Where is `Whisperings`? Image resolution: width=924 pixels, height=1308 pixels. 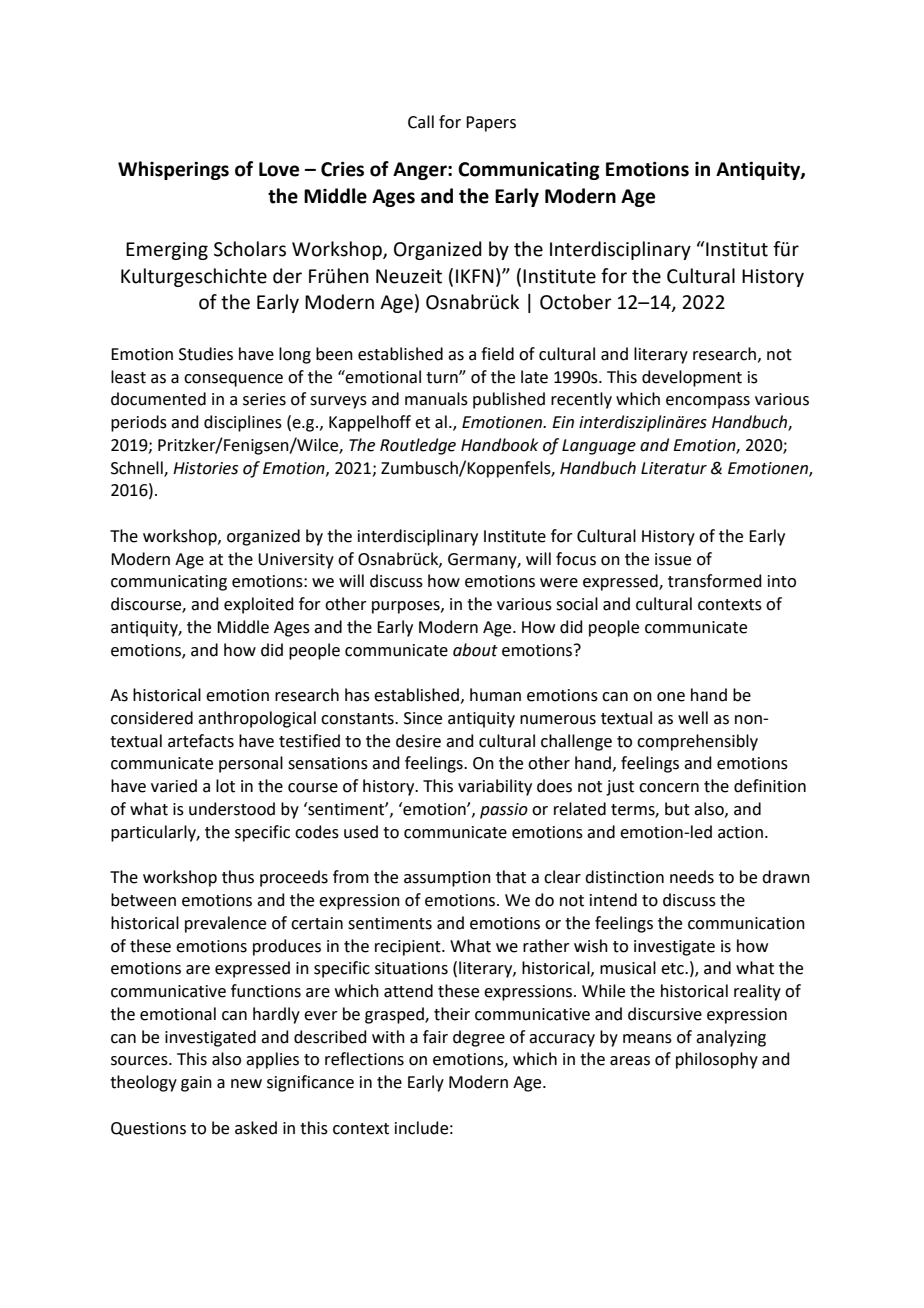 Whisperings is located at coordinates (173, 170).
